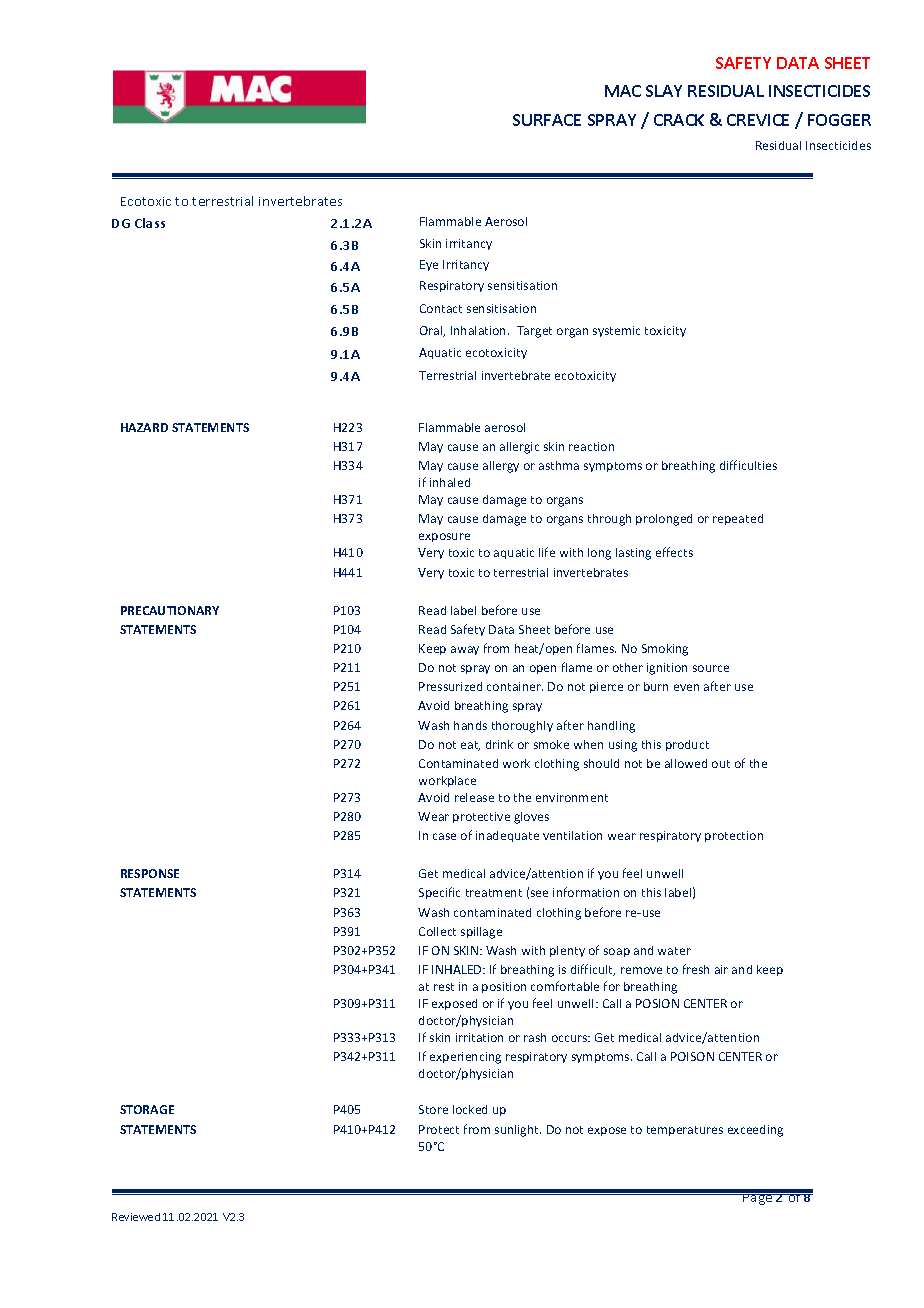  I want to click on Reviewed, so click(136, 1217).
